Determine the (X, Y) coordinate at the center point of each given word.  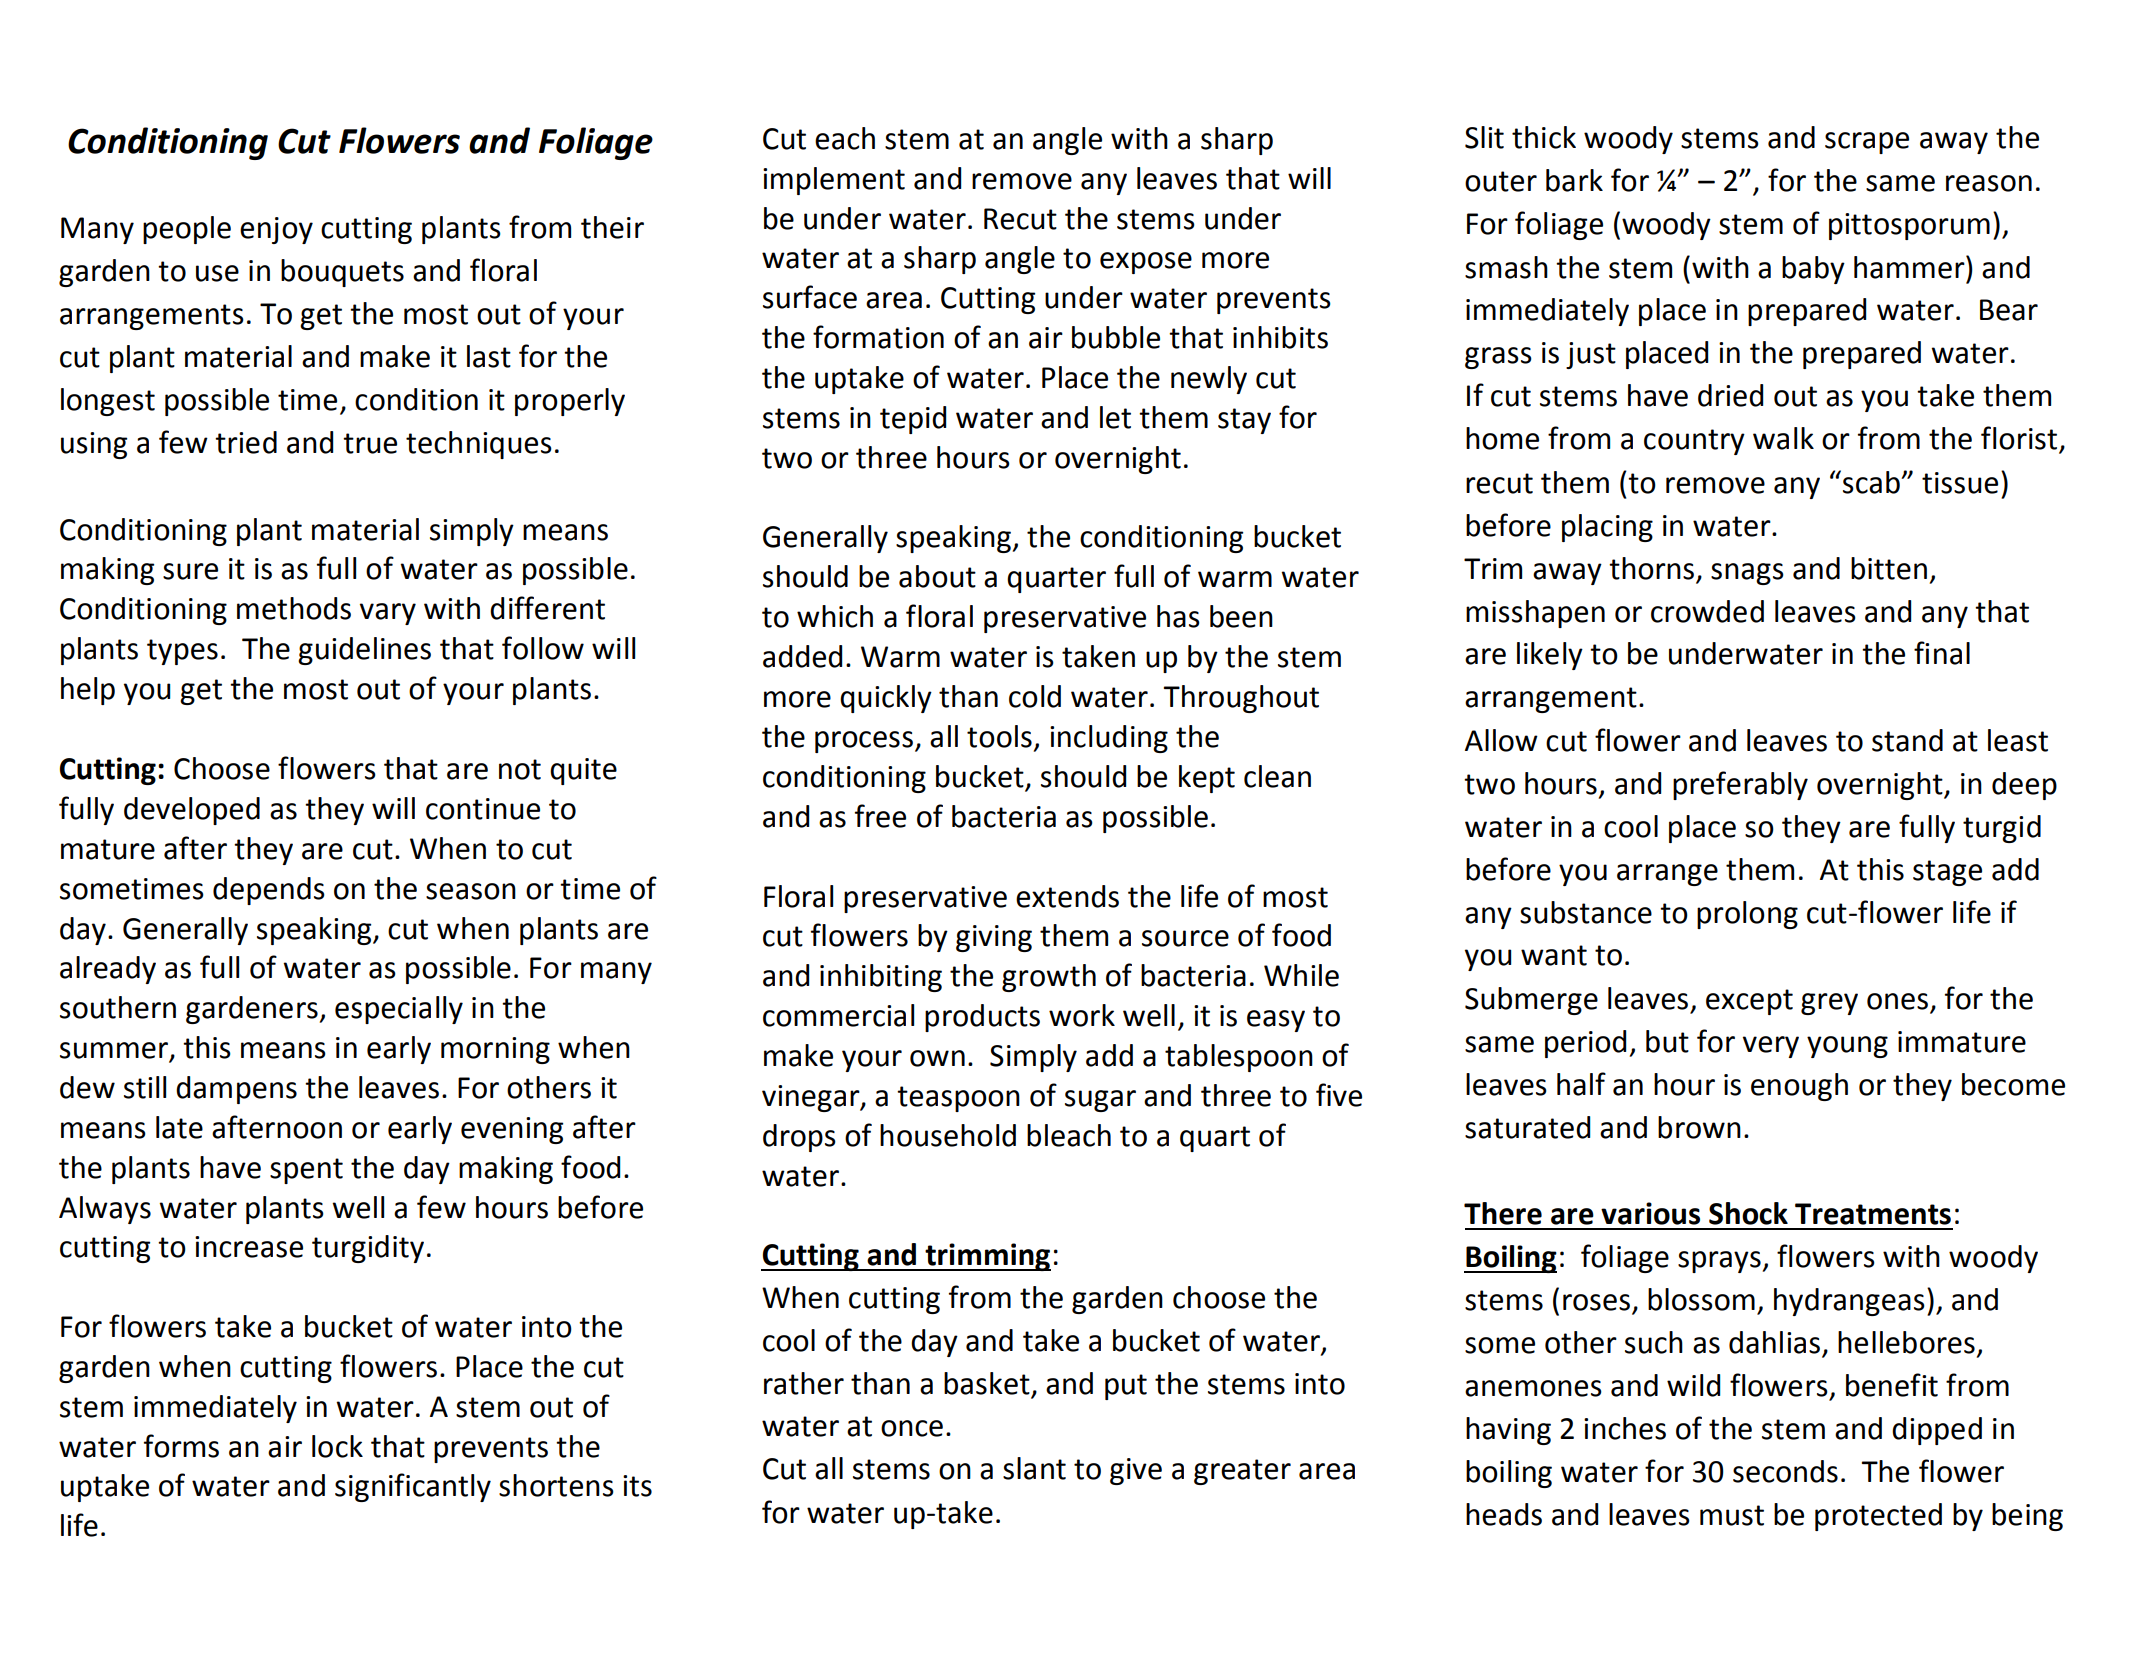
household (948, 1135)
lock (337, 1446)
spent (306, 1171)
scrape (1867, 143)
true (370, 443)
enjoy (276, 230)
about (937, 576)
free (880, 816)
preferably (1740, 785)
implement (834, 181)
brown (1699, 1127)
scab (1872, 482)
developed (192, 811)
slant (1034, 1468)
